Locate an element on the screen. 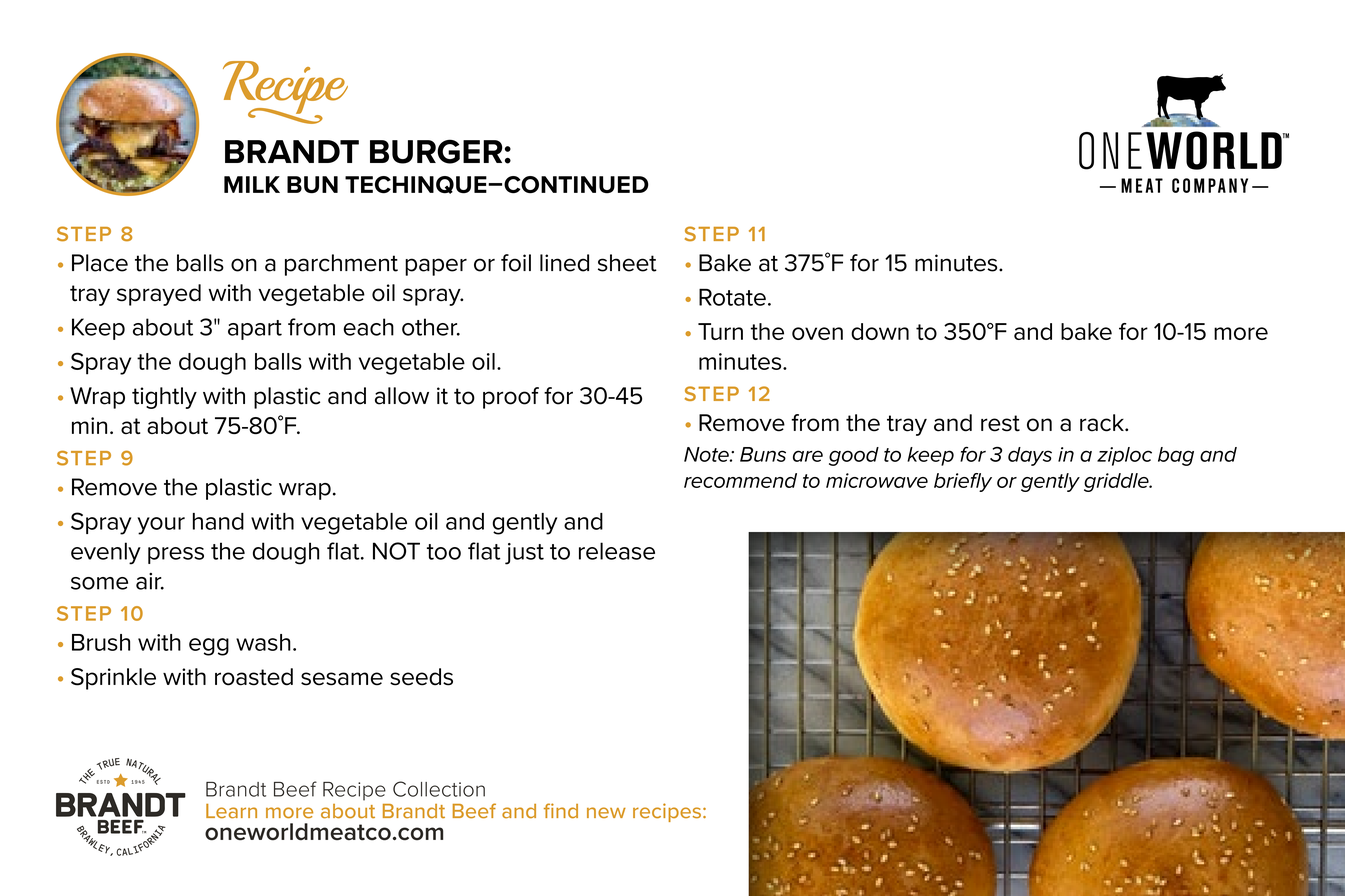  MILK is located at coordinates (252, 184).
